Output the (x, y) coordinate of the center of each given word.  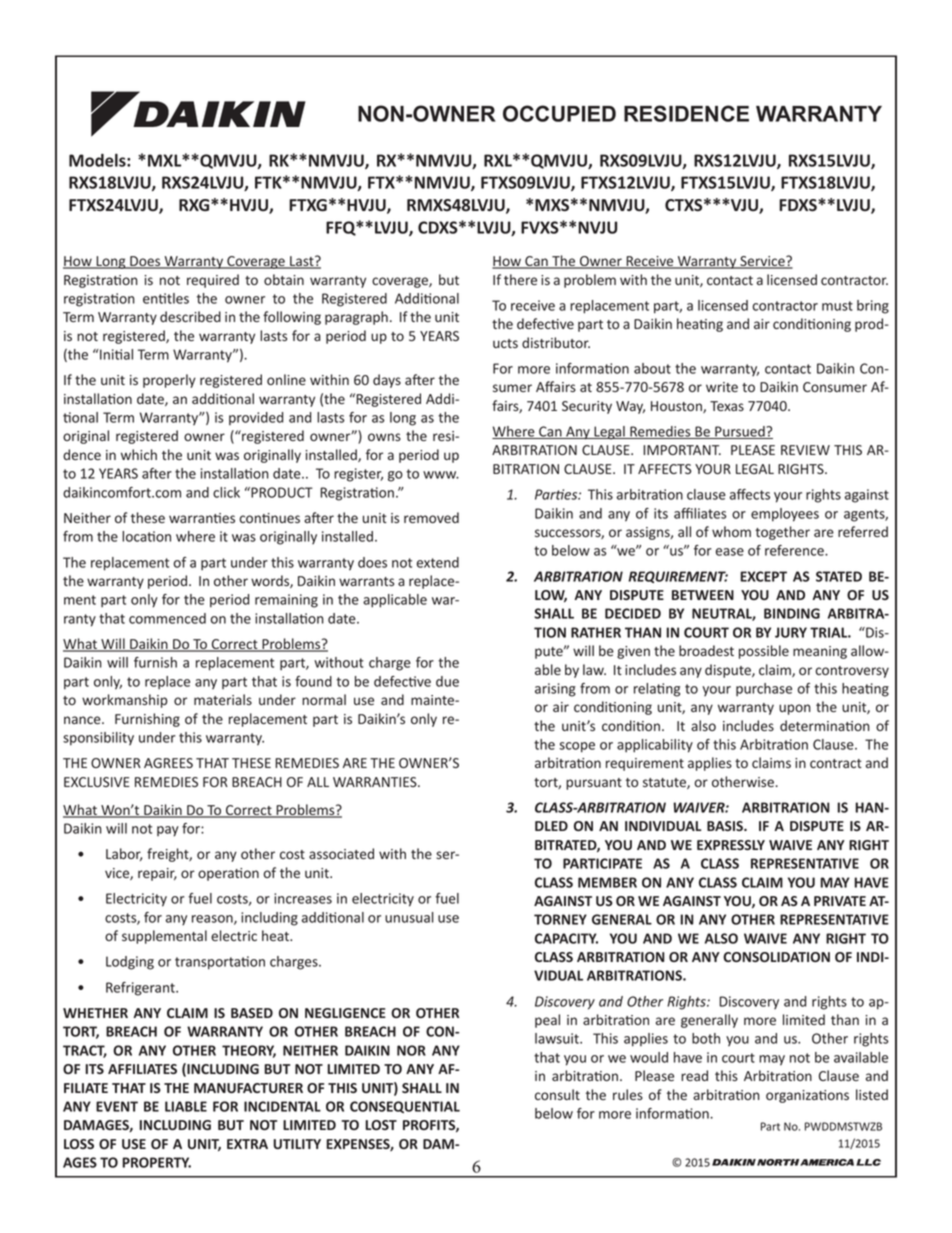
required (213, 281)
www (441, 475)
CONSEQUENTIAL (405, 1107)
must (837, 306)
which (139, 454)
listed (872, 1094)
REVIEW (805, 450)
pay (168, 831)
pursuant (594, 784)
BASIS (726, 826)
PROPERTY (157, 1162)
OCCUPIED (559, 113)
